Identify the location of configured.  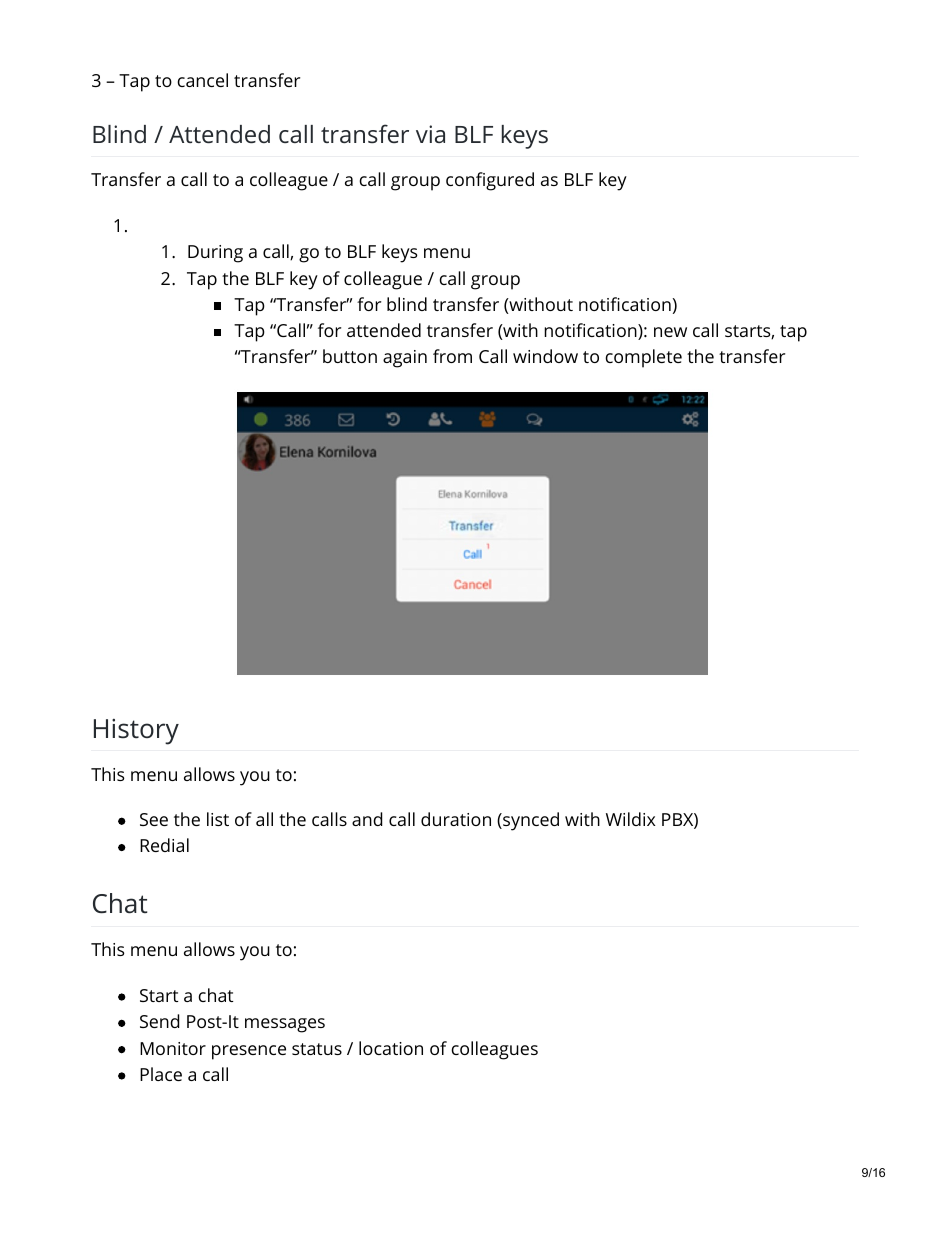
(490, 181).
